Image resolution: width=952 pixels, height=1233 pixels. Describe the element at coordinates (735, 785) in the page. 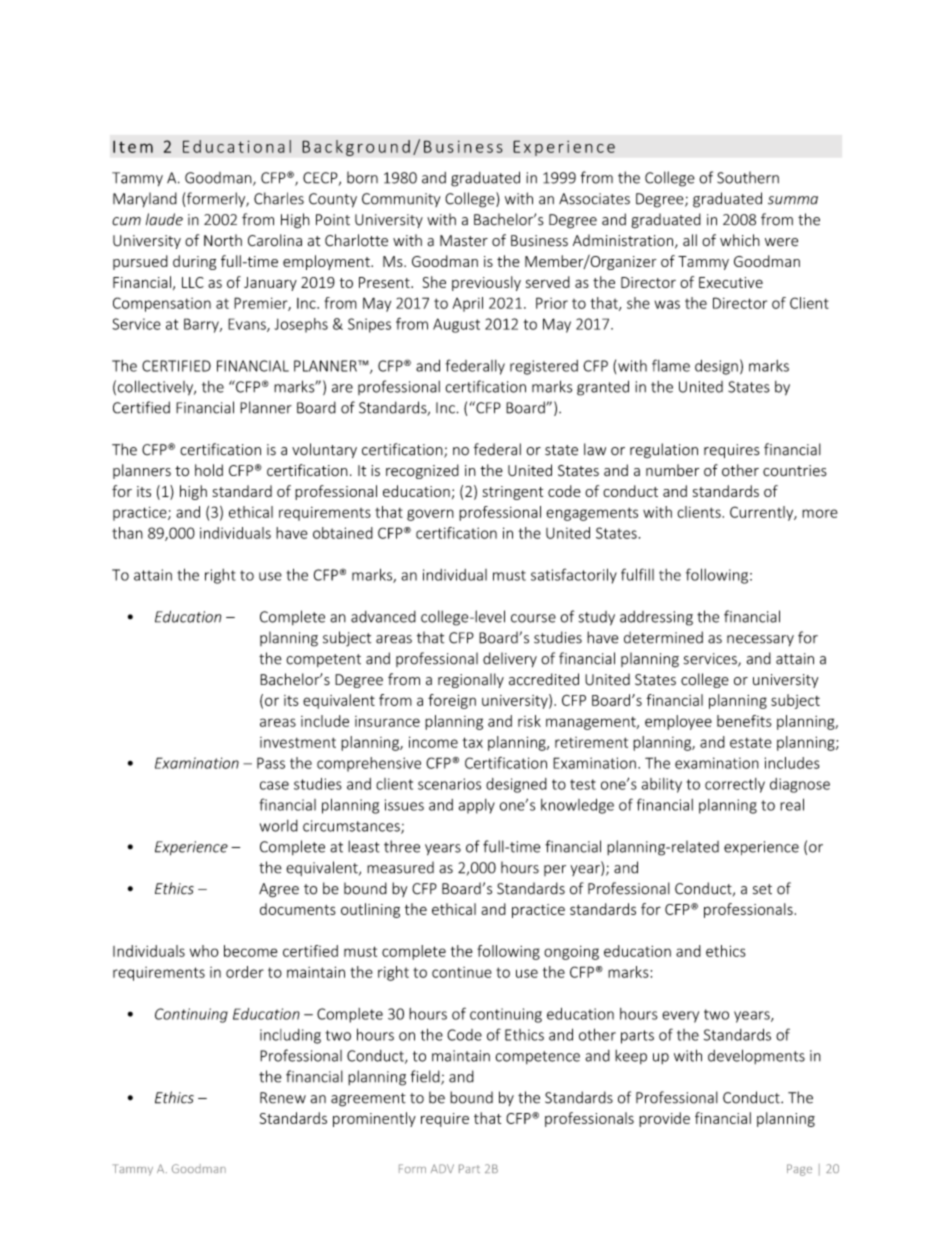

I see `correctly` at that location.
